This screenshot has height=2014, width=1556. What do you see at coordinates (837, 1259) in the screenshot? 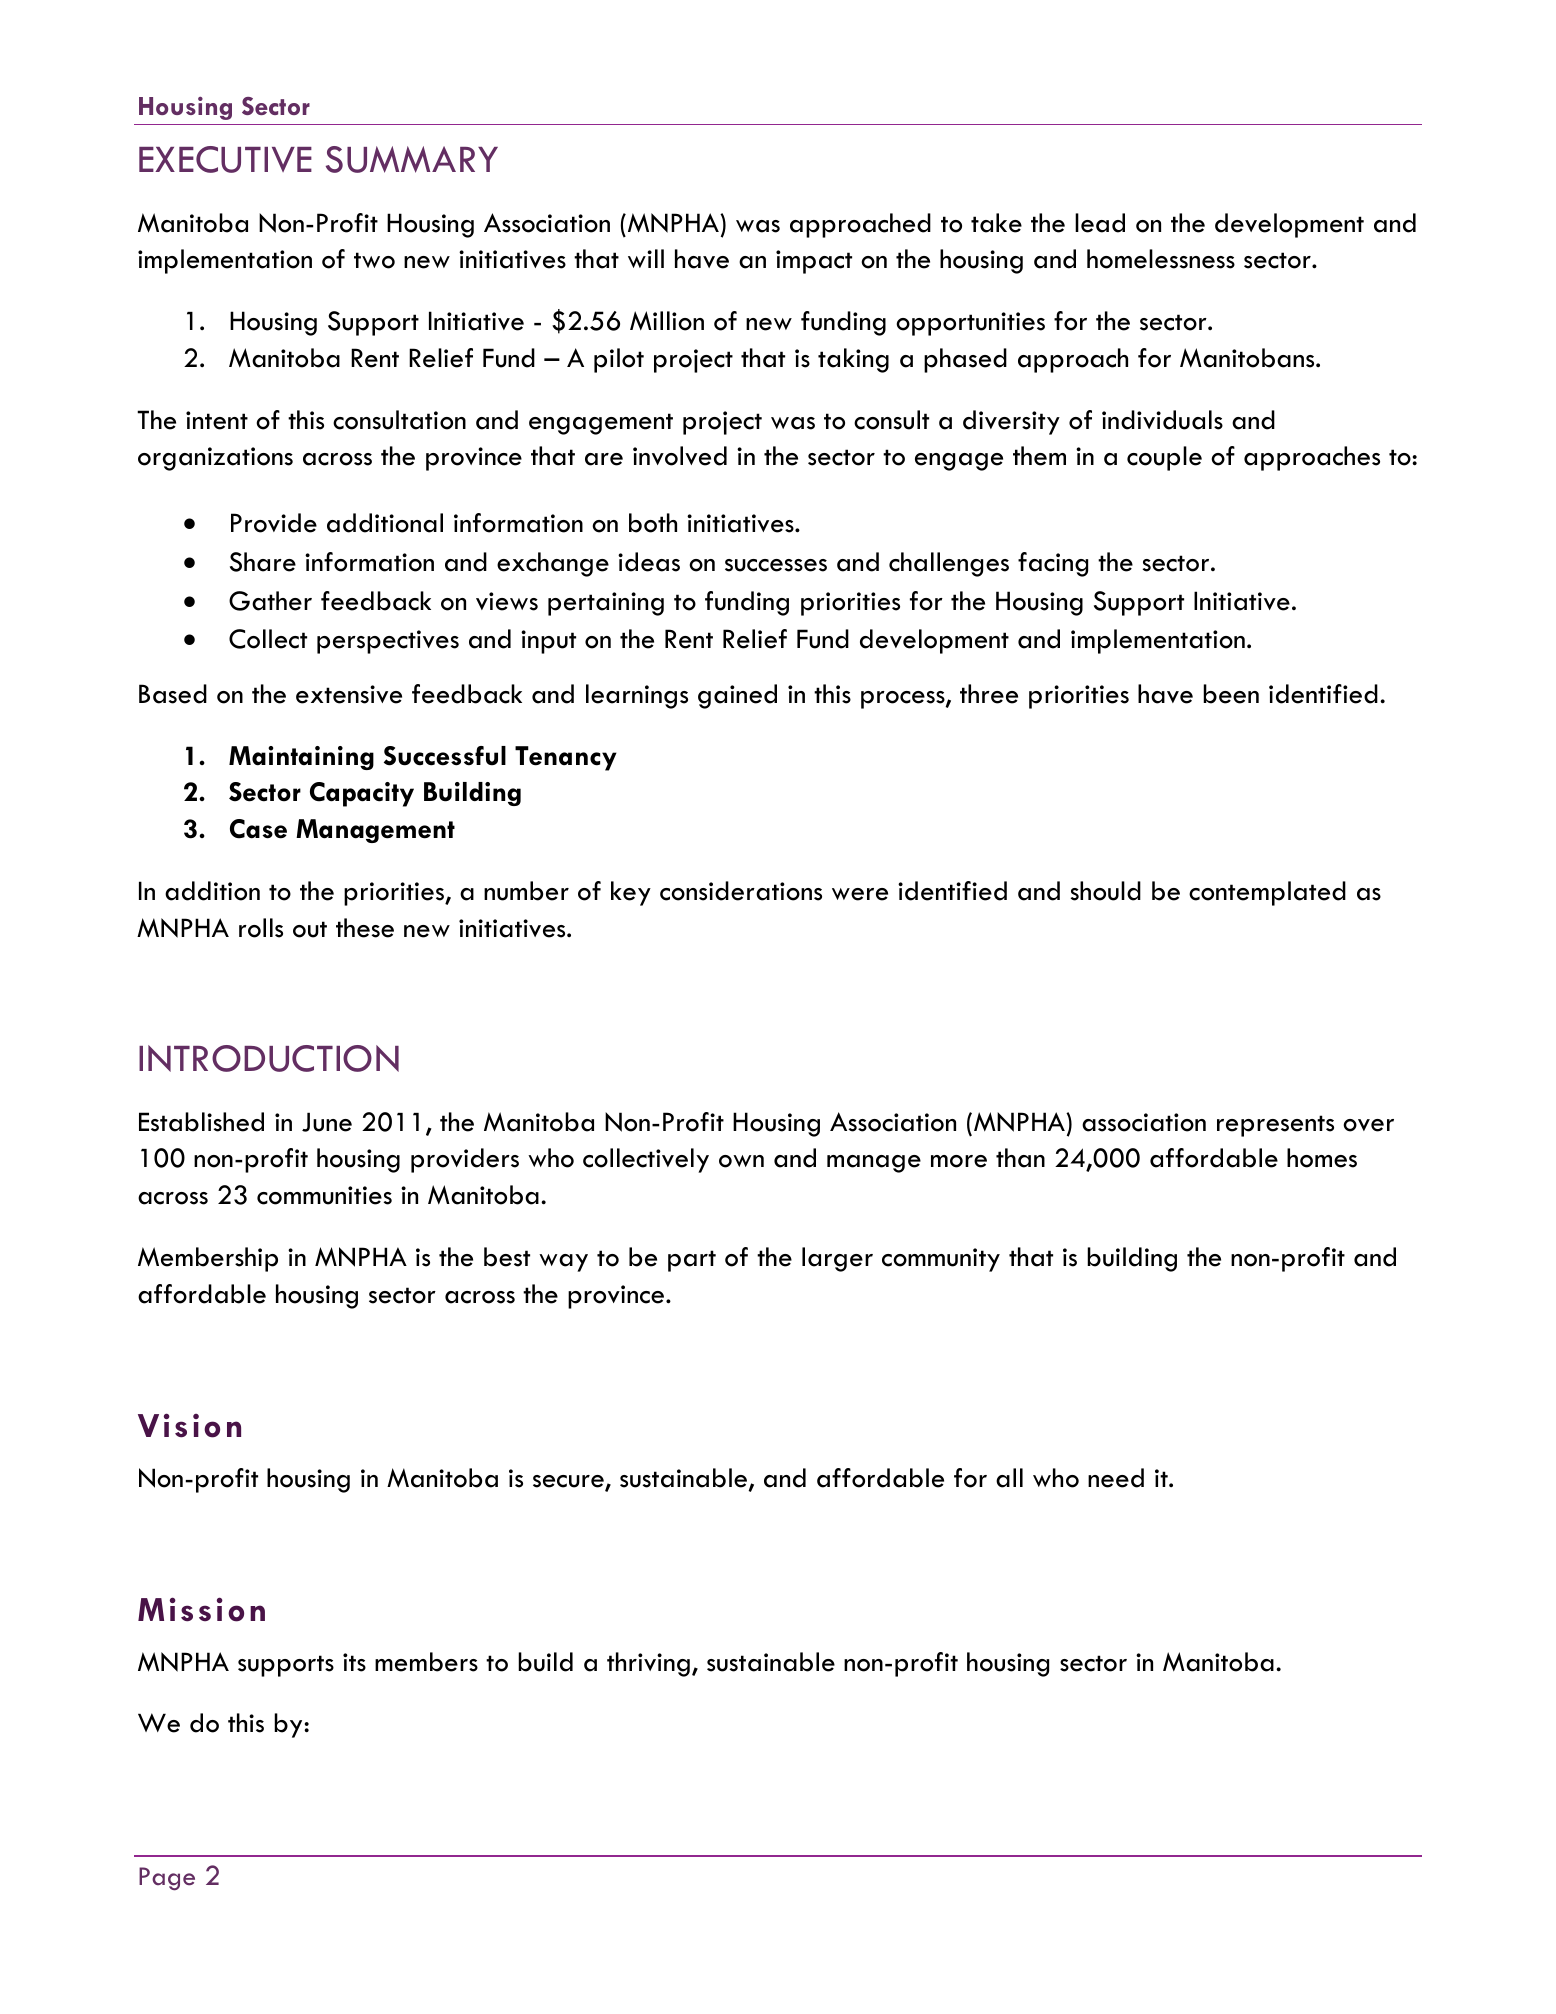
I see `larger` at bounding box center [837, 1259].
